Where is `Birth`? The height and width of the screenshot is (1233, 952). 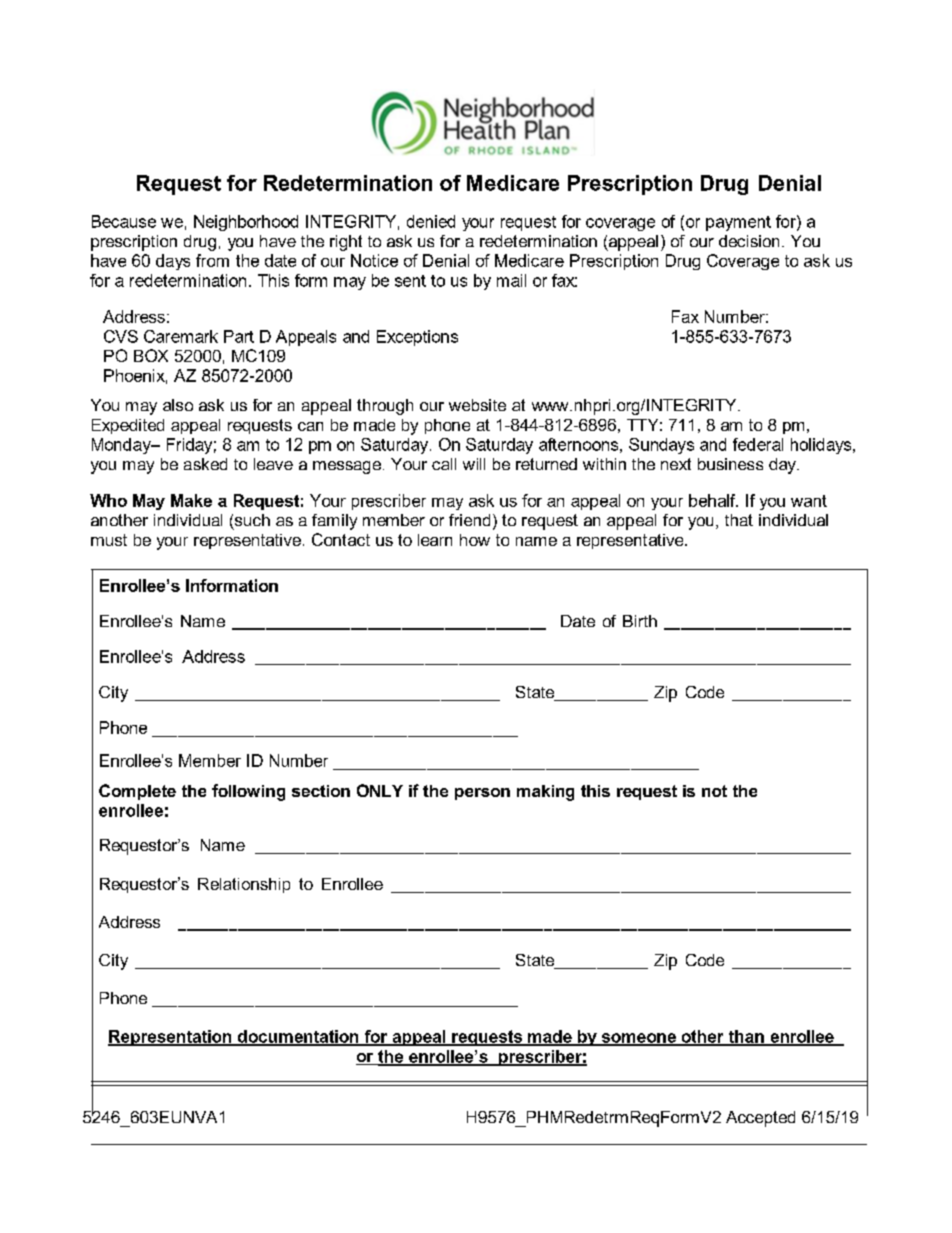
Birth is located at coordinates (640, 621).
